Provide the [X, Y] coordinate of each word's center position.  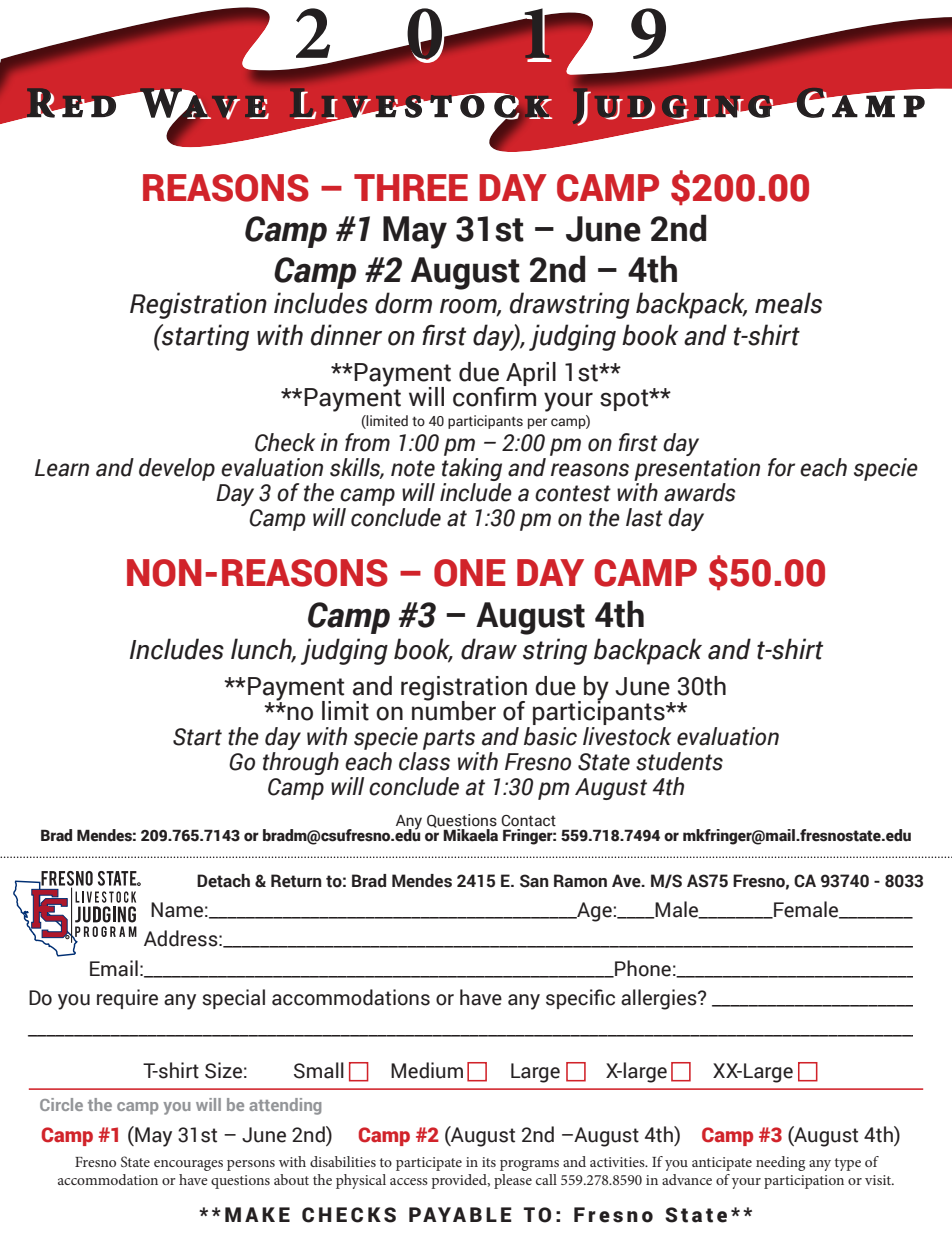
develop [177, 469]
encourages [188, 1165]
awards [700, 492]
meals [788, 303]
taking [472, 471]
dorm [403, 303]
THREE [411, 187]
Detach [223, 881]
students [679, 761]
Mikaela [470, 835]
